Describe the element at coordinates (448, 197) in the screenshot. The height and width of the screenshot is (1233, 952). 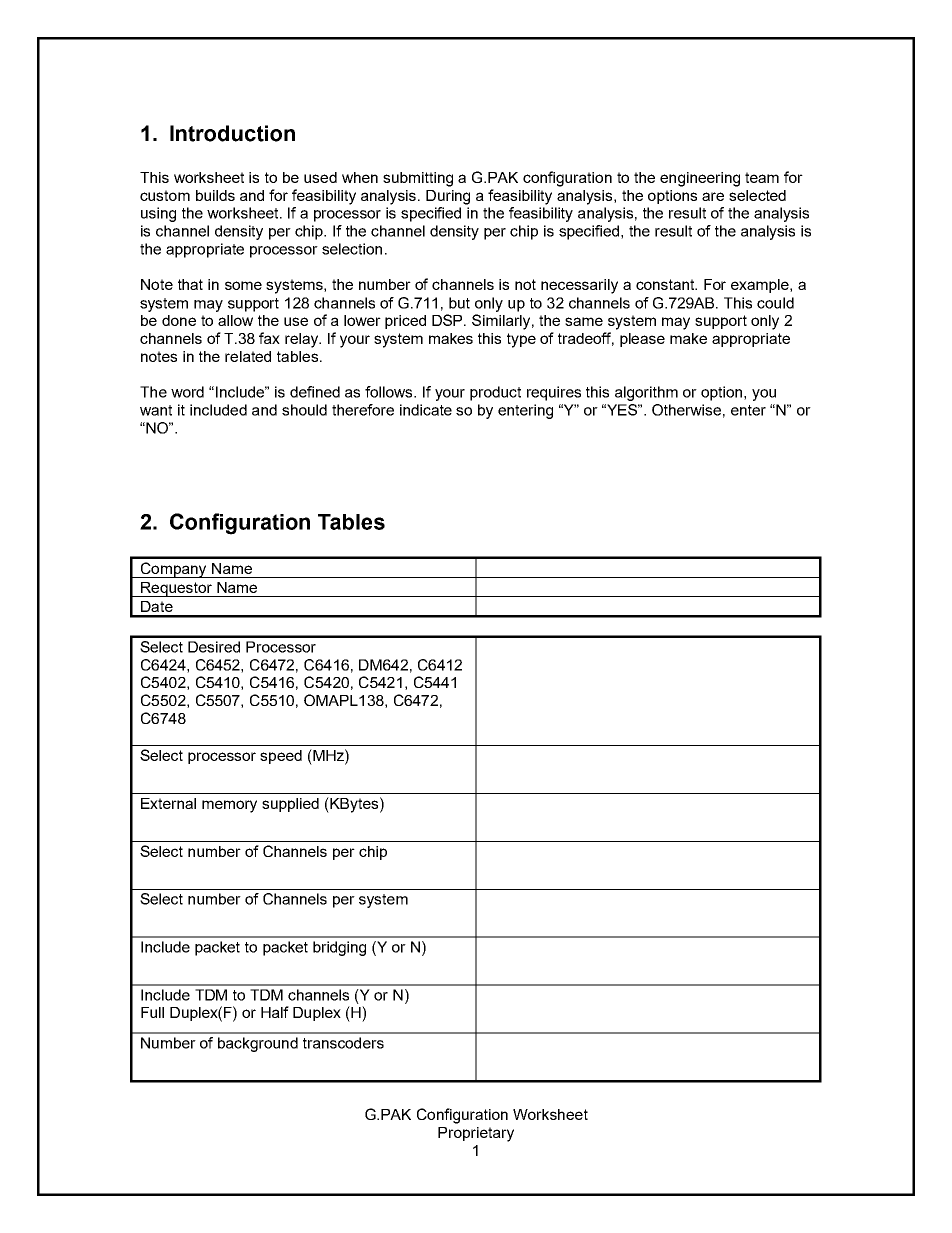
I see `During` at that location.
